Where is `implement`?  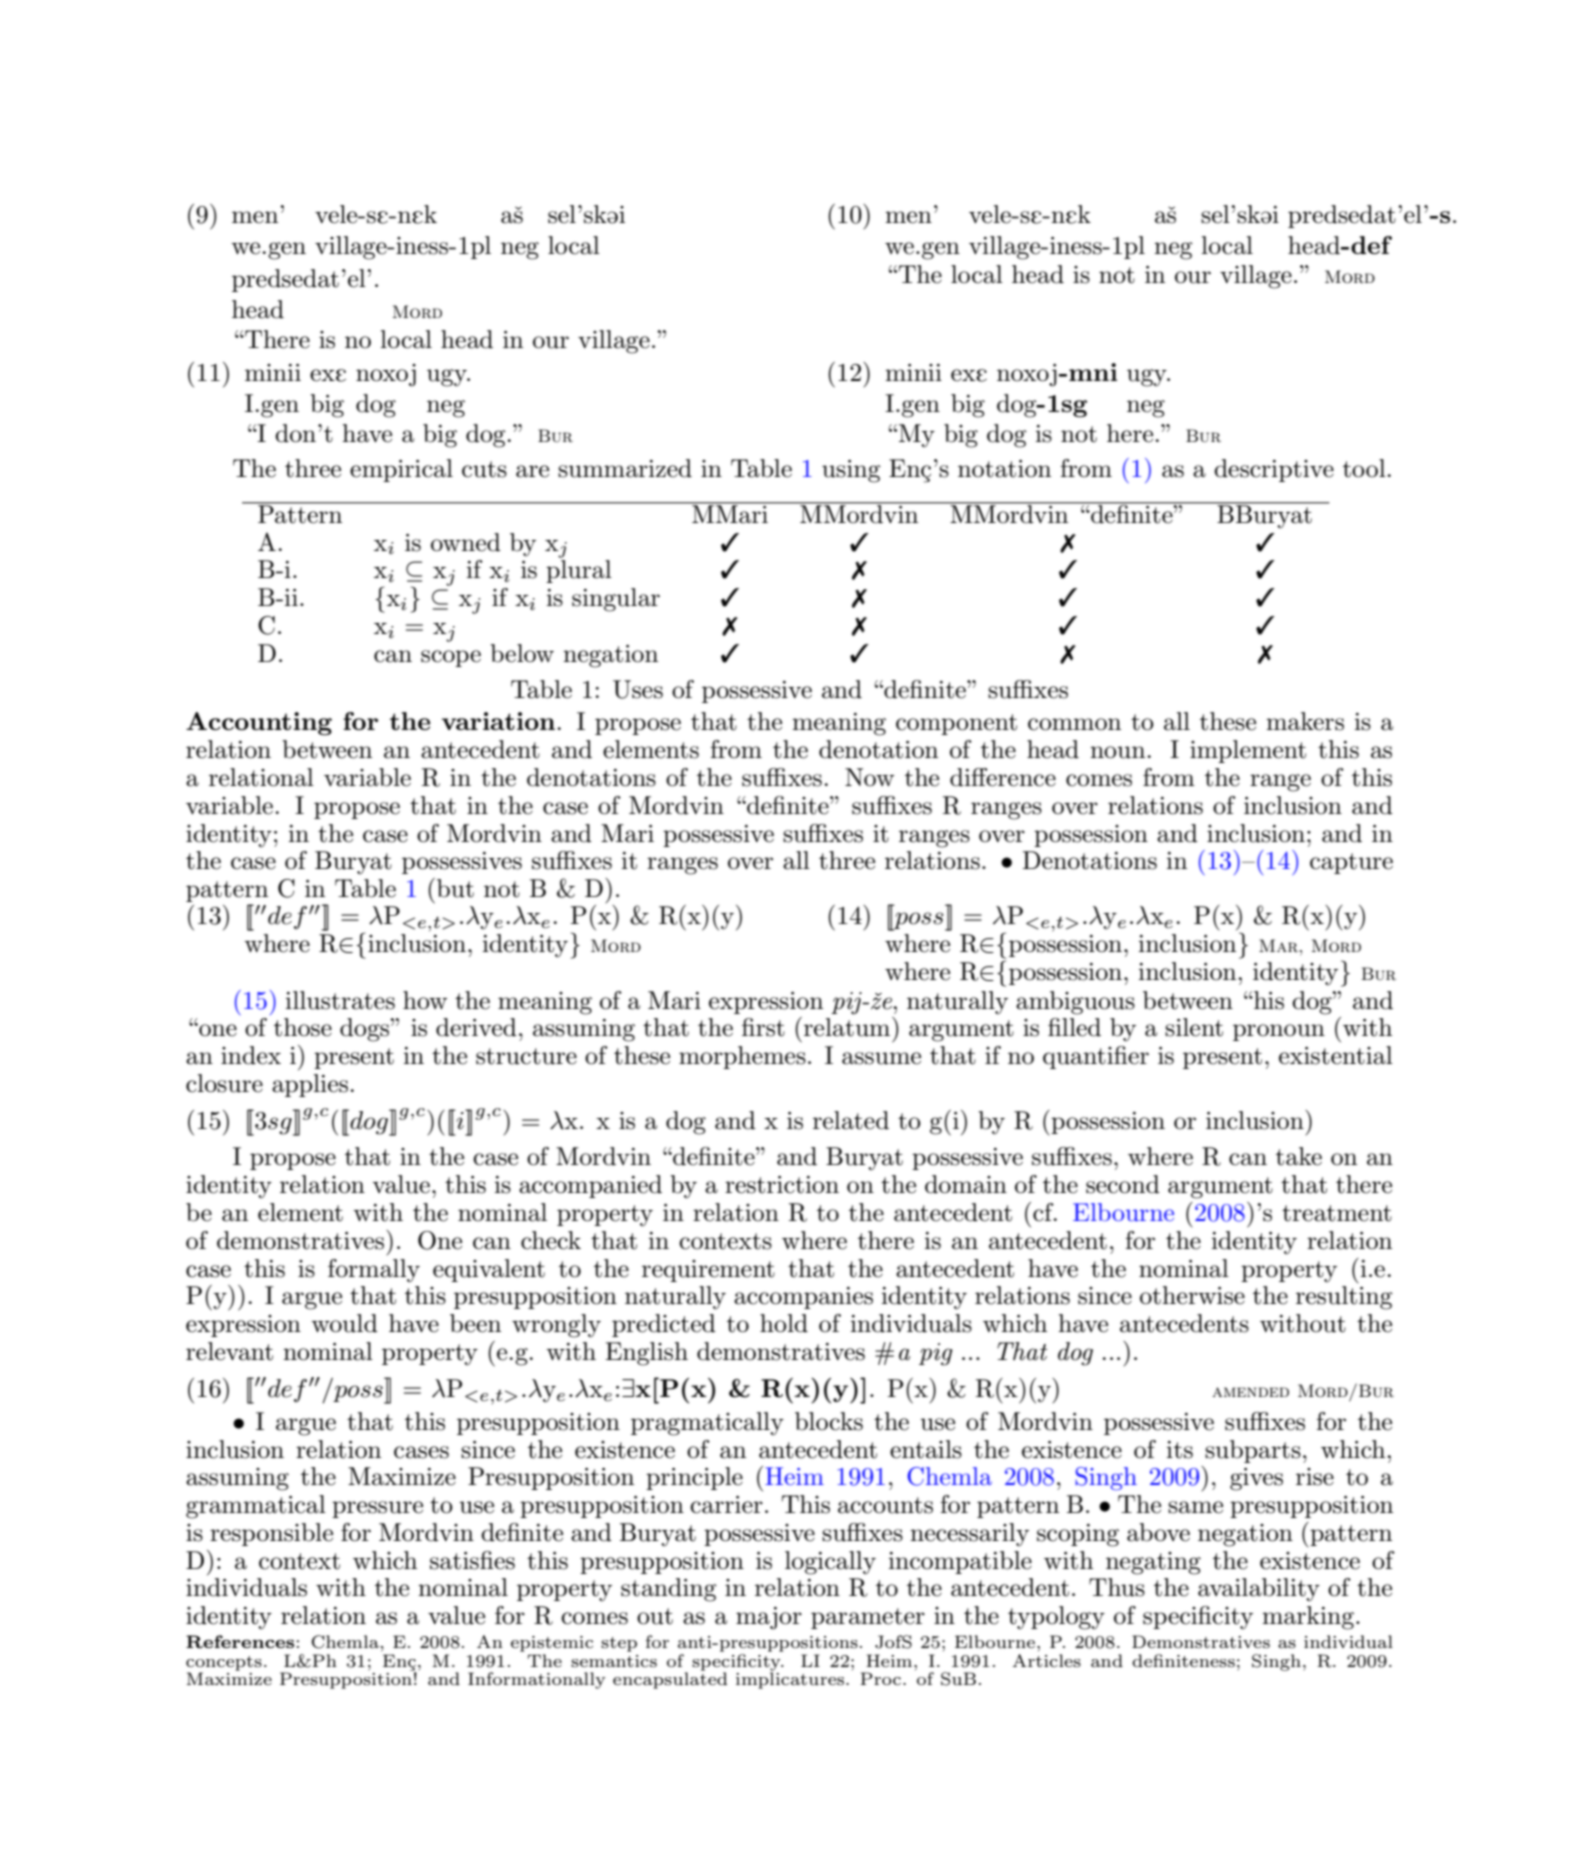 implement is located at coordinates (1248, 751).
